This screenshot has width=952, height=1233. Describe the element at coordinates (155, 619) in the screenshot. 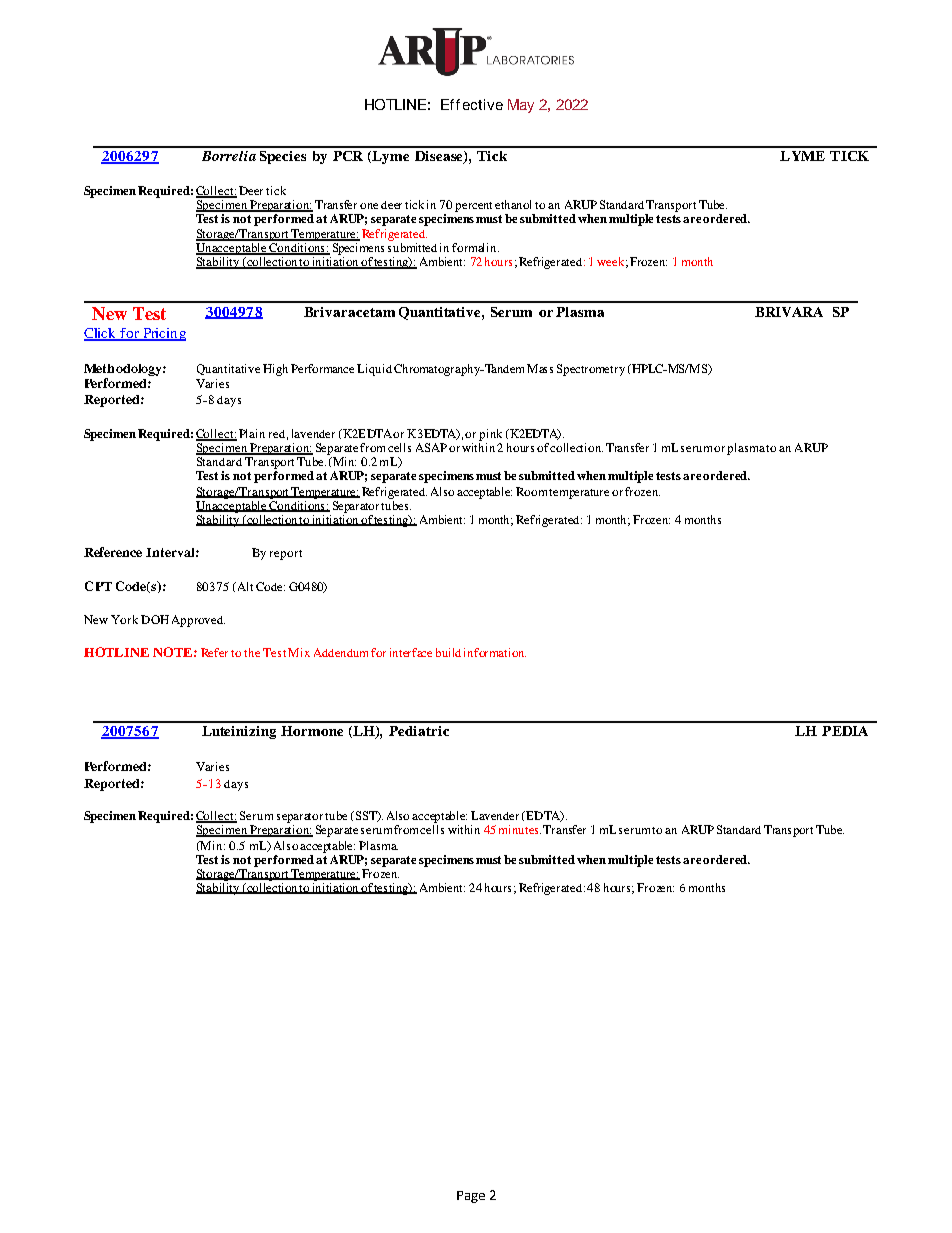

I see `DOH` at that location.
